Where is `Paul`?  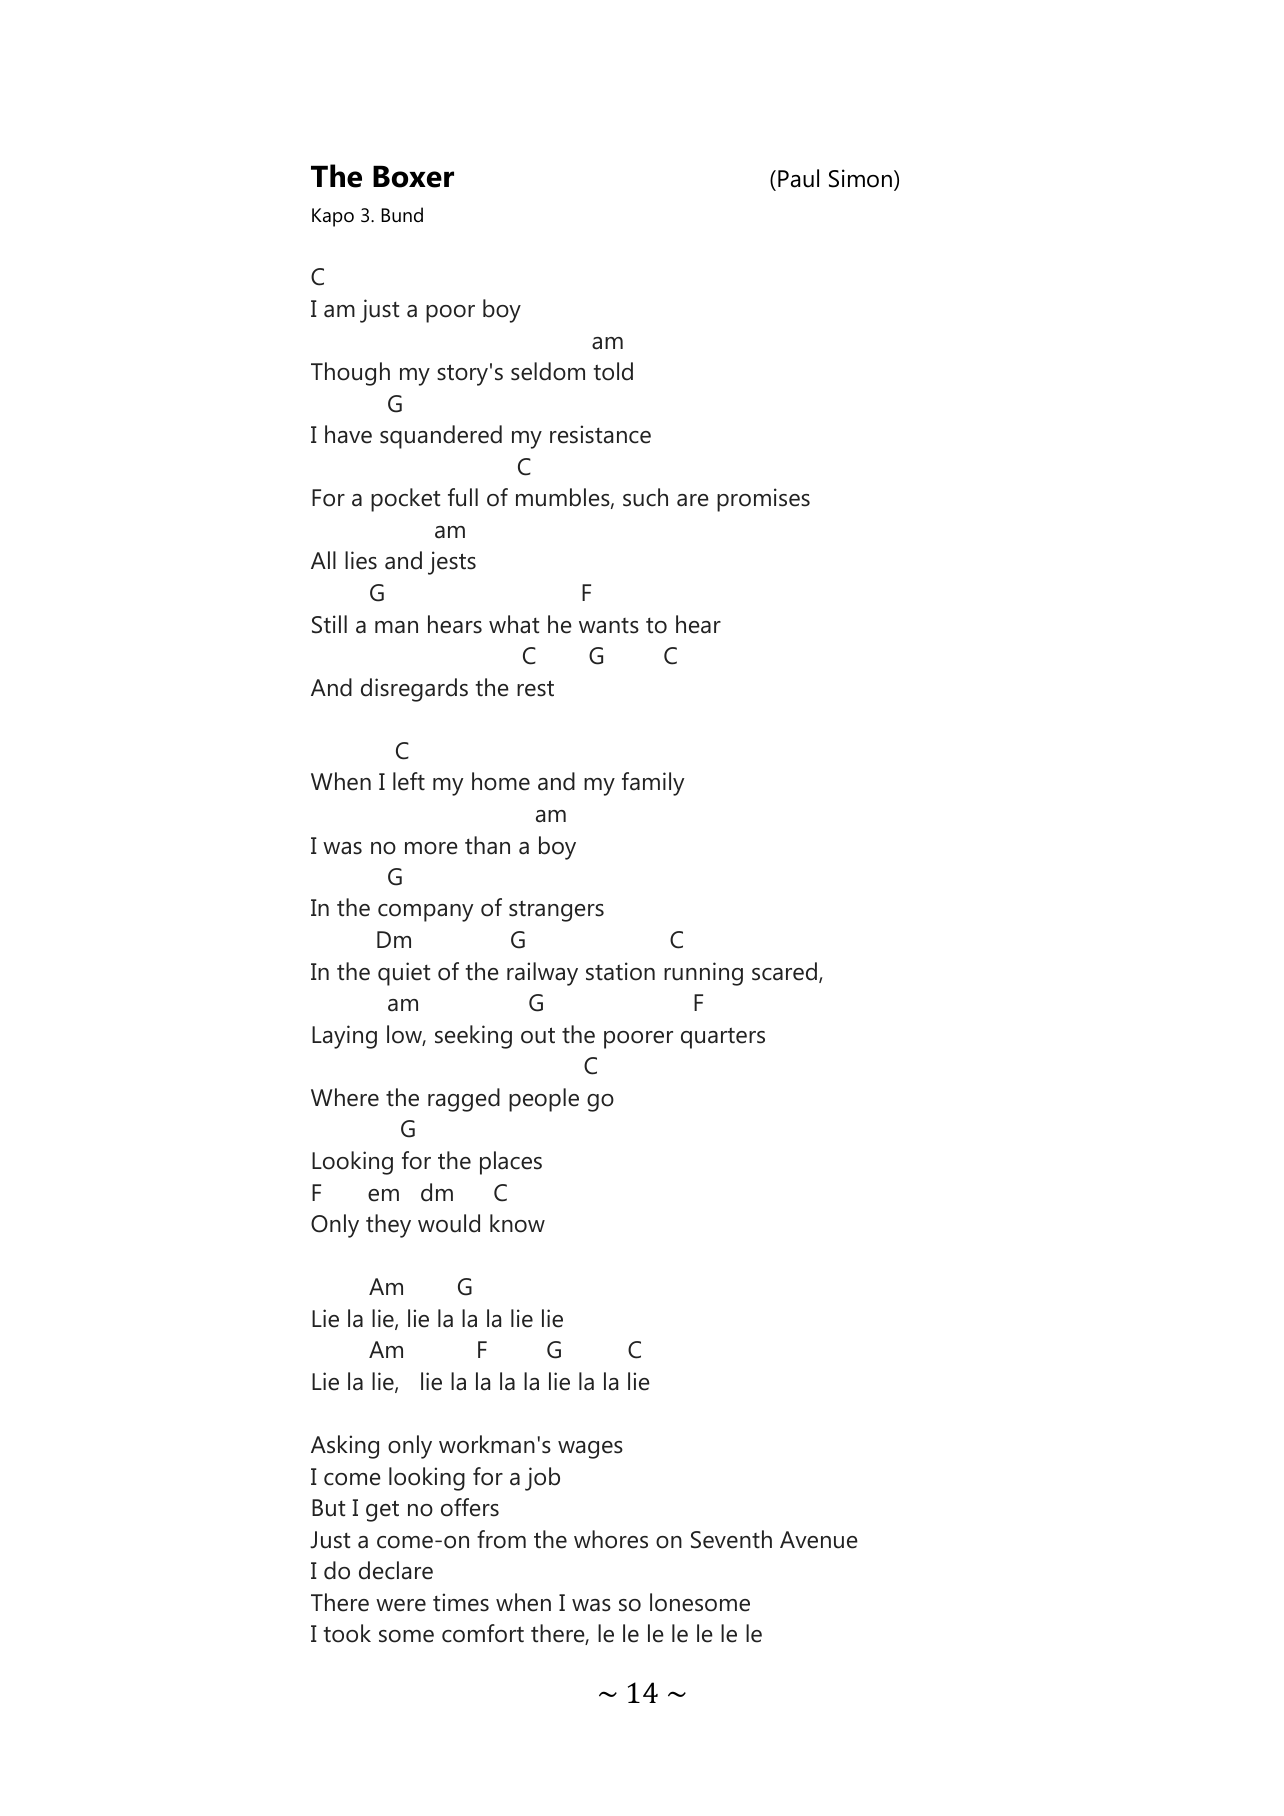 Paul is located at coordinates (798, 178).
